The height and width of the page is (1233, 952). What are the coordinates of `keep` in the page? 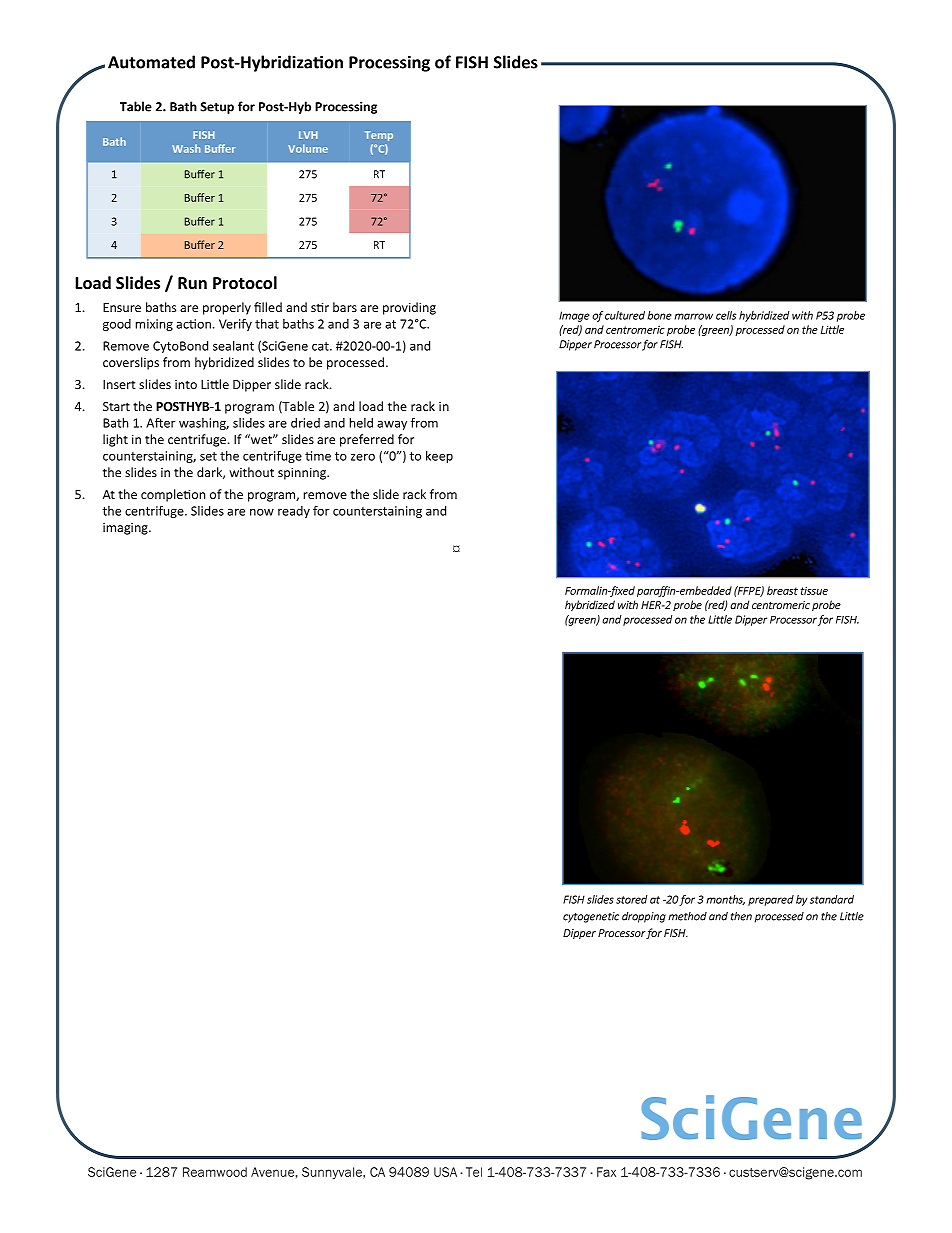 It's located at (439, 457).
